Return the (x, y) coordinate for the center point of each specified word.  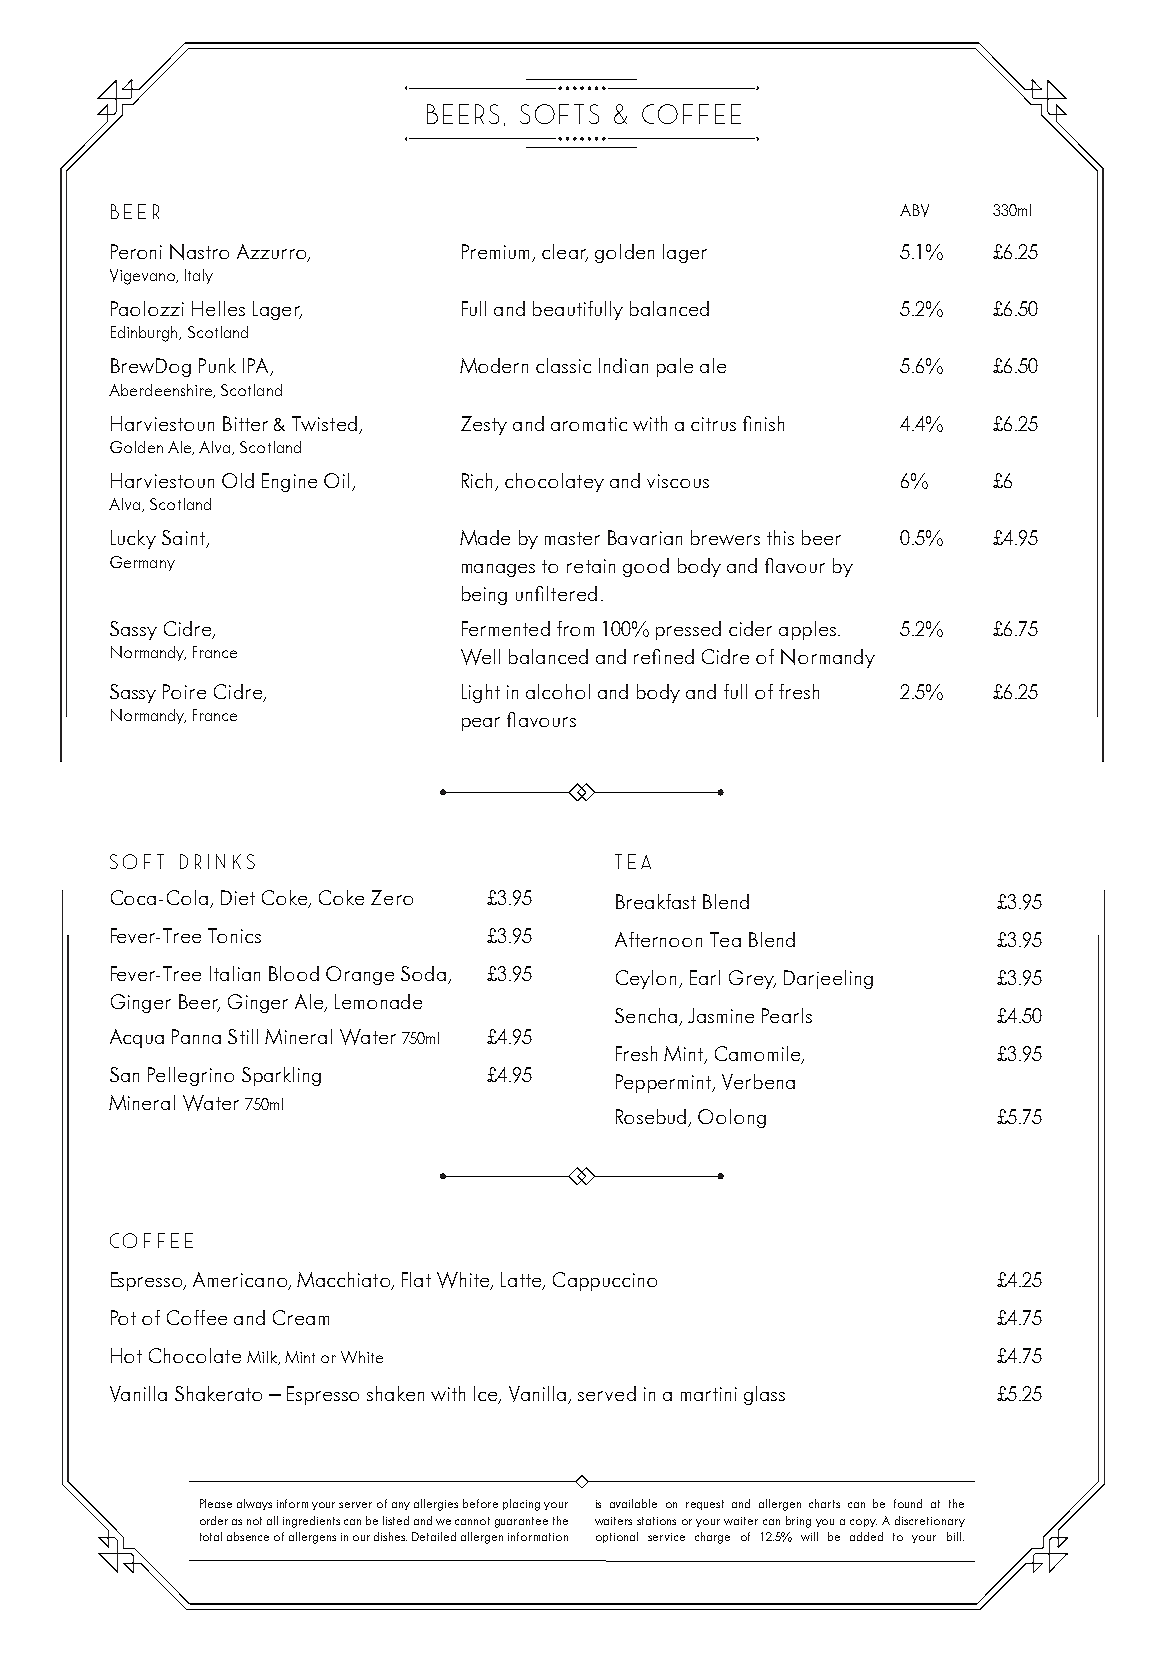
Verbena (758, 1082)
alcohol (558, 691)
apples (807, 630)
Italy (199, 276)
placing (521, 1505)
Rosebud (652, 1118)
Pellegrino (191, 1076)
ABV (914, 210)
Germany (142, 563)
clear (565, 252)
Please (216, 1503)
